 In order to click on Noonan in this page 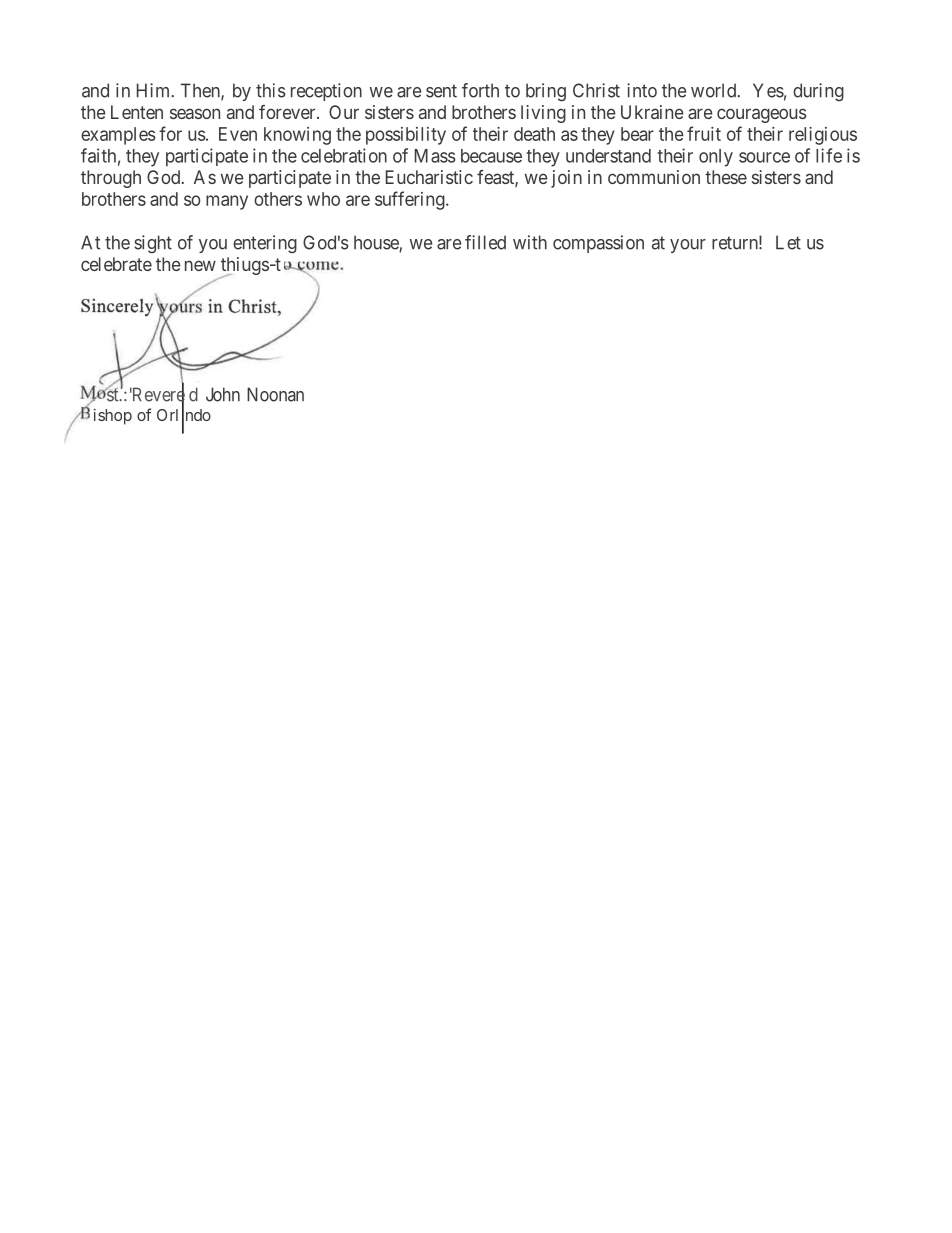, I will do `click(275, 394)`.
